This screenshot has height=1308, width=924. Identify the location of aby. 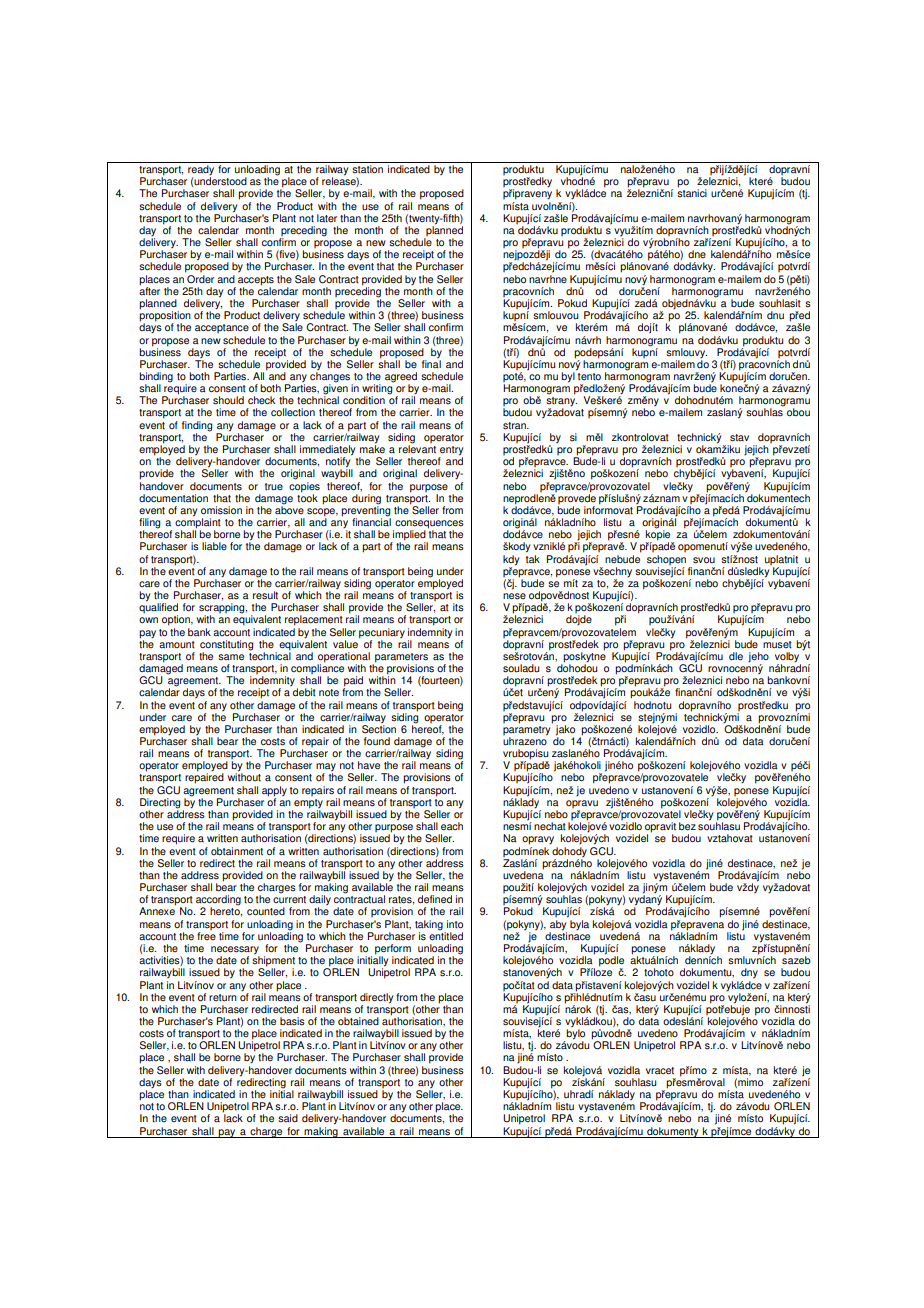
(559, 924).
